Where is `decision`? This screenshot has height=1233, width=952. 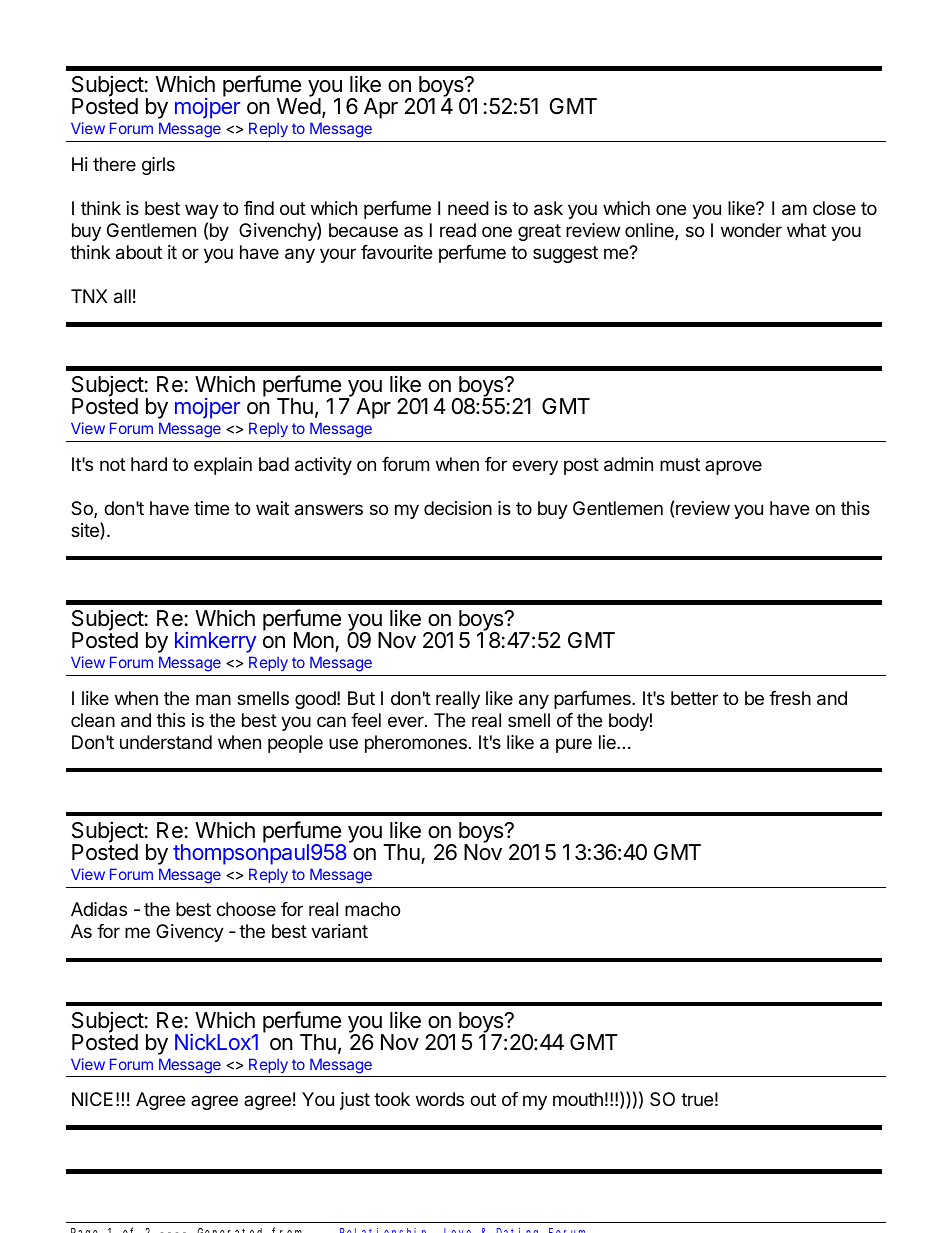
decision is located at coordinates (458, 508).
